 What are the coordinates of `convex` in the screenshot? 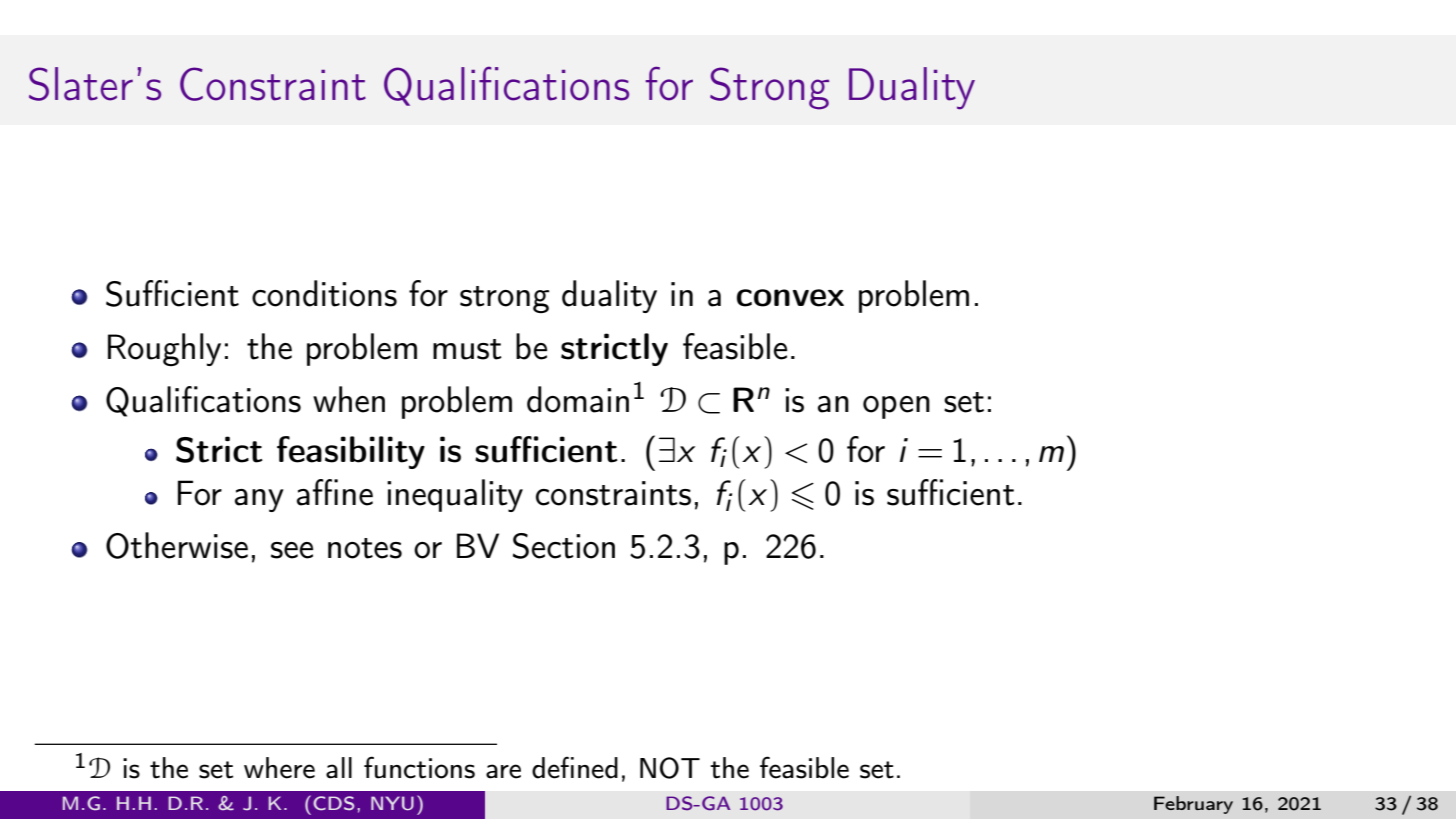 It's located at (790, 298).
